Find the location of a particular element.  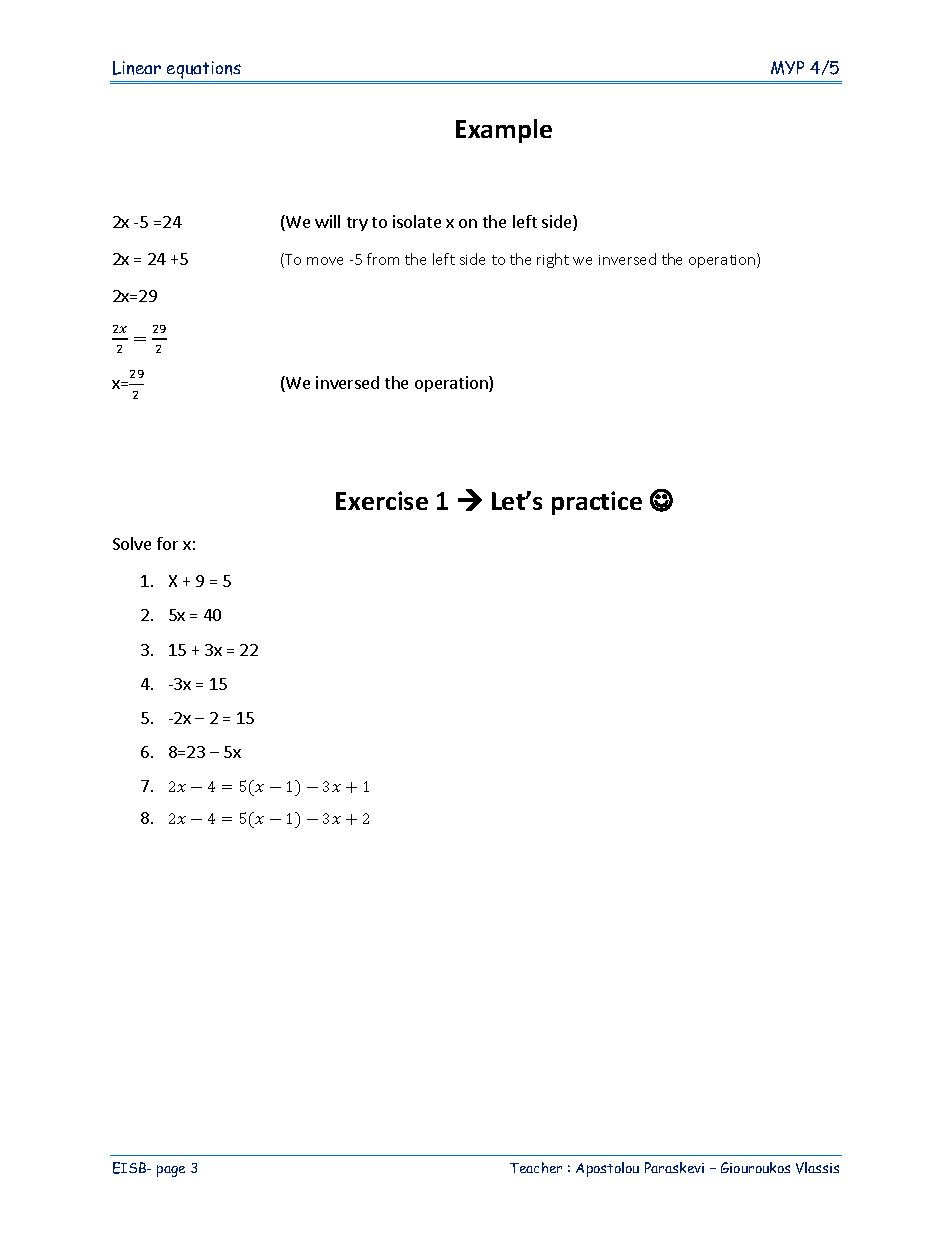

try is located at coordinates (357, 224).
